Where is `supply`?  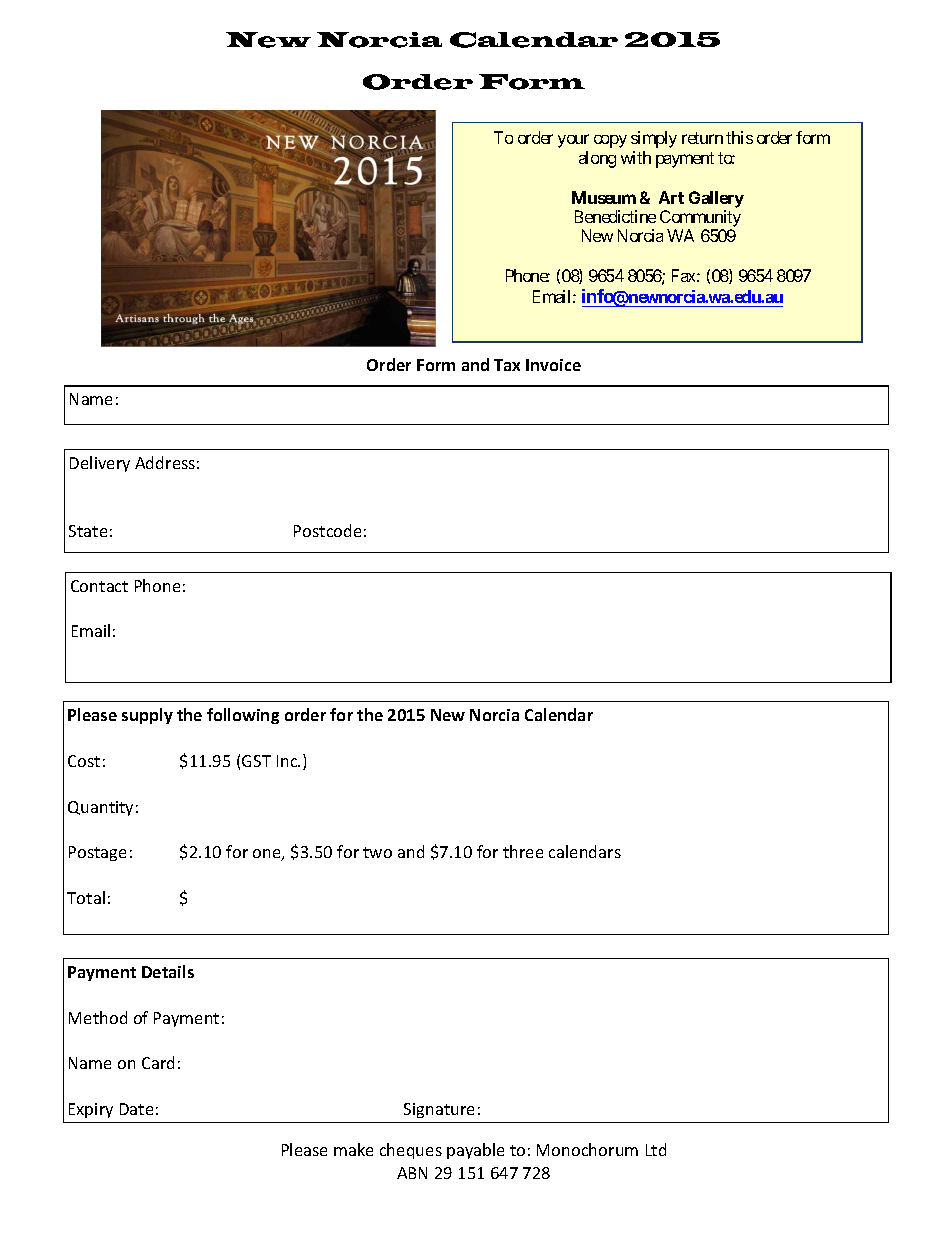 supply is located at coordinates (147, 716).
